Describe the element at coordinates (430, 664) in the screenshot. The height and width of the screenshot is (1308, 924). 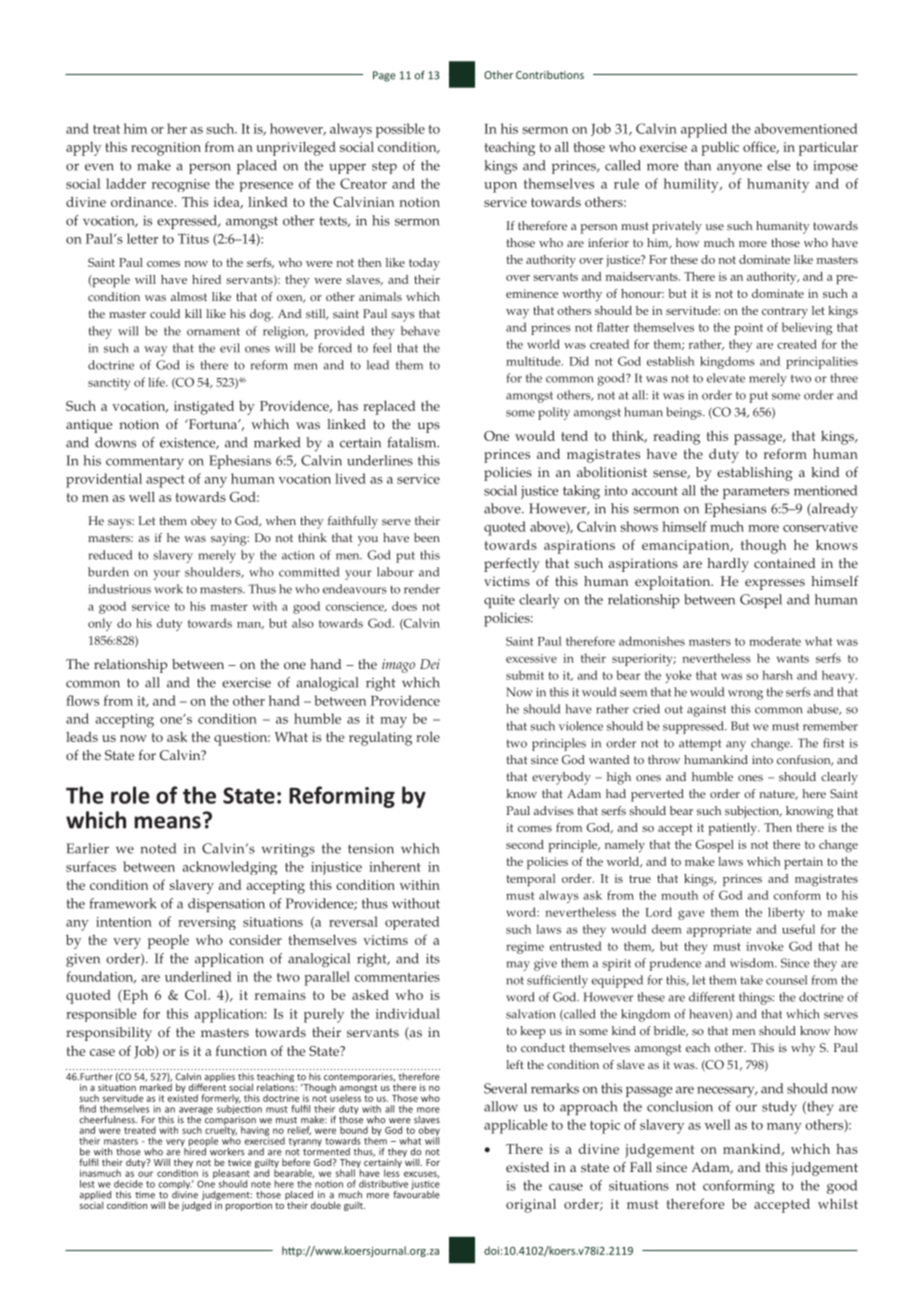
I see `Dei` at that location.
